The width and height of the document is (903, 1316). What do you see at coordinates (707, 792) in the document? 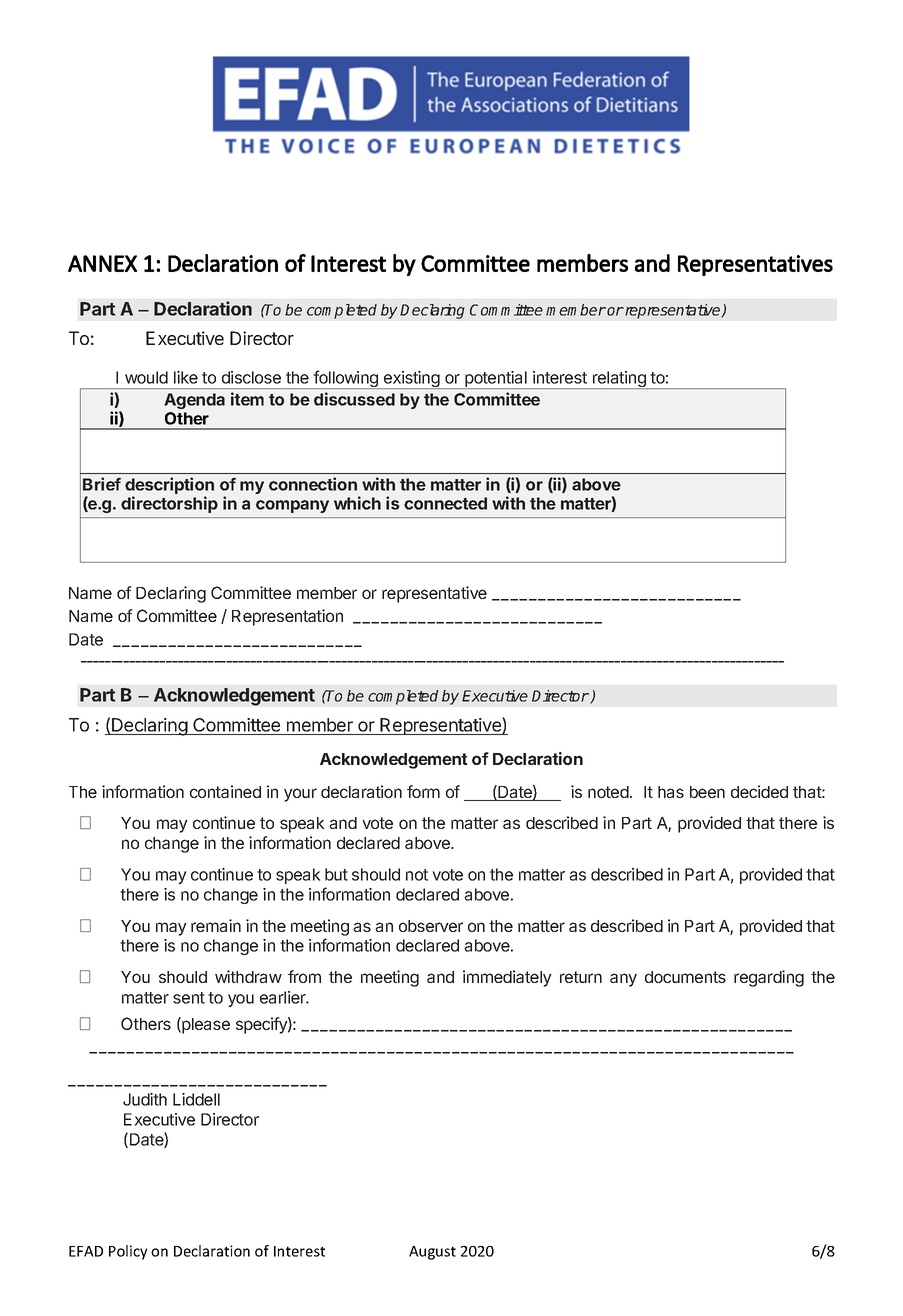
I see `been` at bounding box center [707, 792].
